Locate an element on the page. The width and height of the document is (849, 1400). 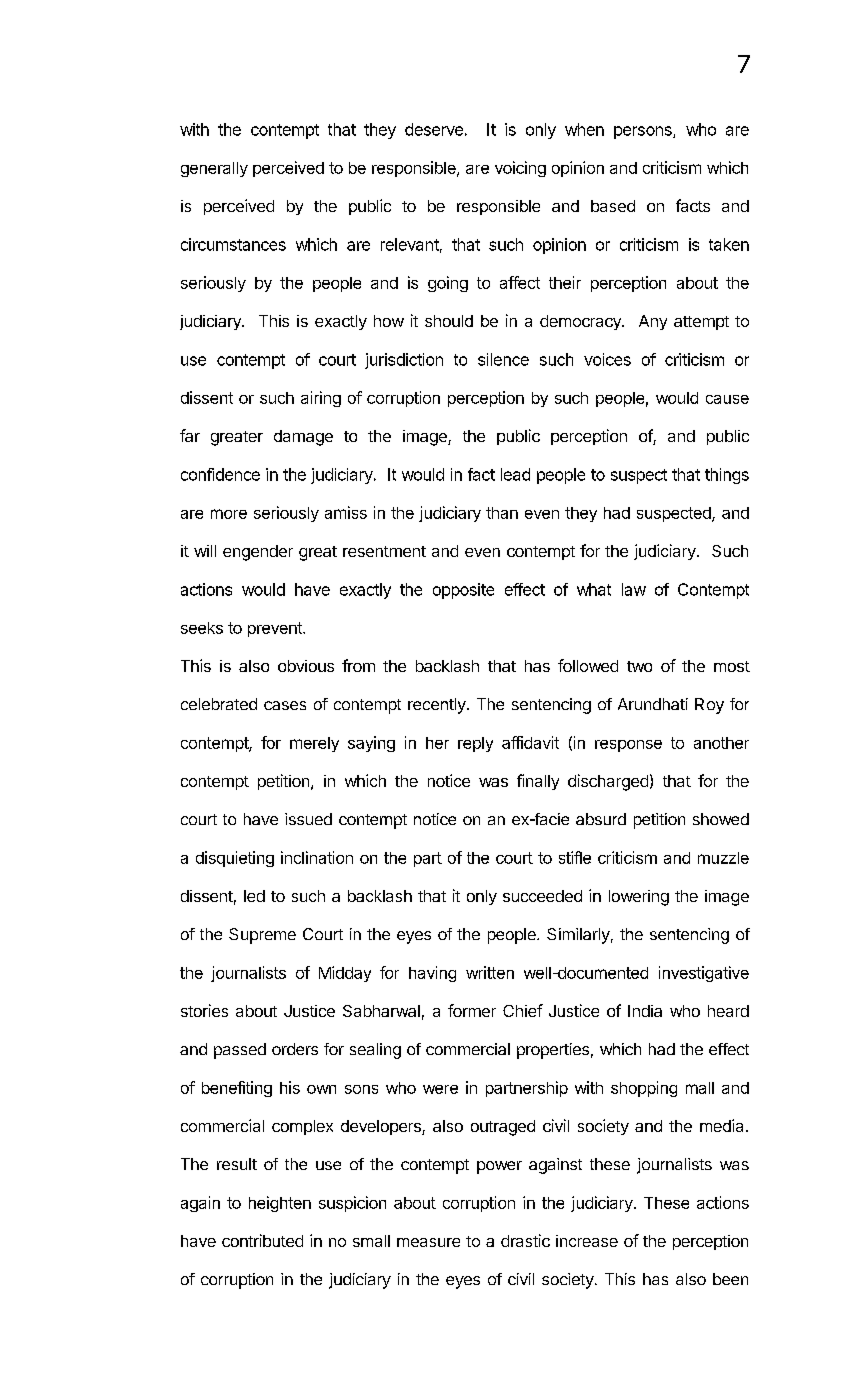
reply is located at coordinates (475, 744).
